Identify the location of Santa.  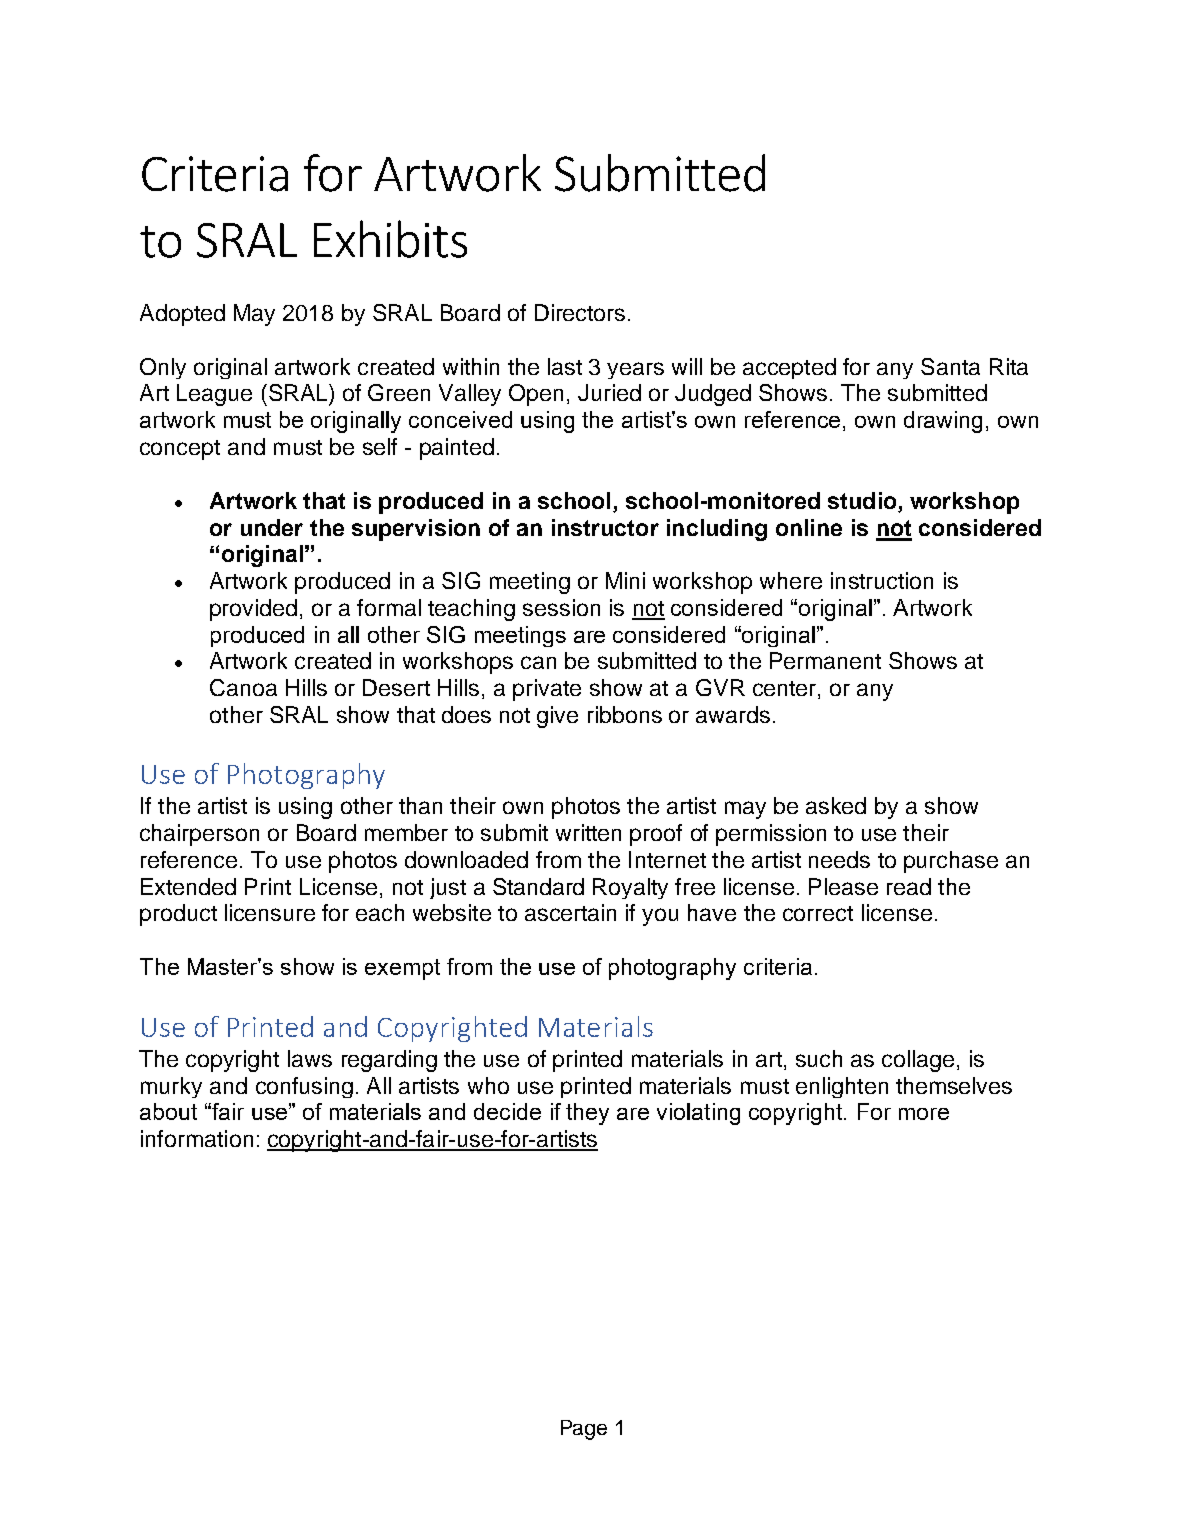
(950, 366).
